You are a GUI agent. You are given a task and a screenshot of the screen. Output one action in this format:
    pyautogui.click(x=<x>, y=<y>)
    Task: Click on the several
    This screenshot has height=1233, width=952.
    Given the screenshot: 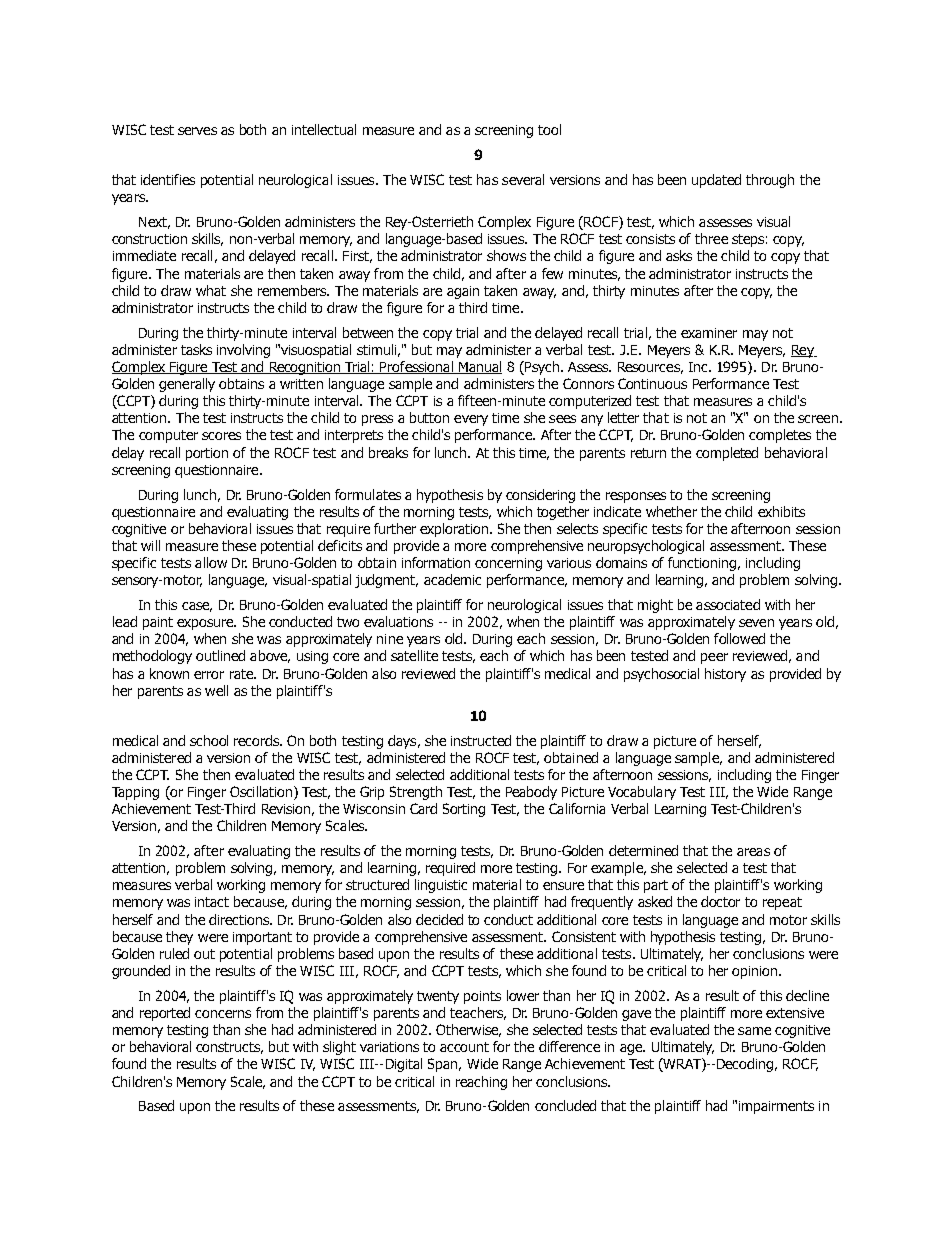 What is the action you would take?
    pyautogui.click(x=523, y=179)
